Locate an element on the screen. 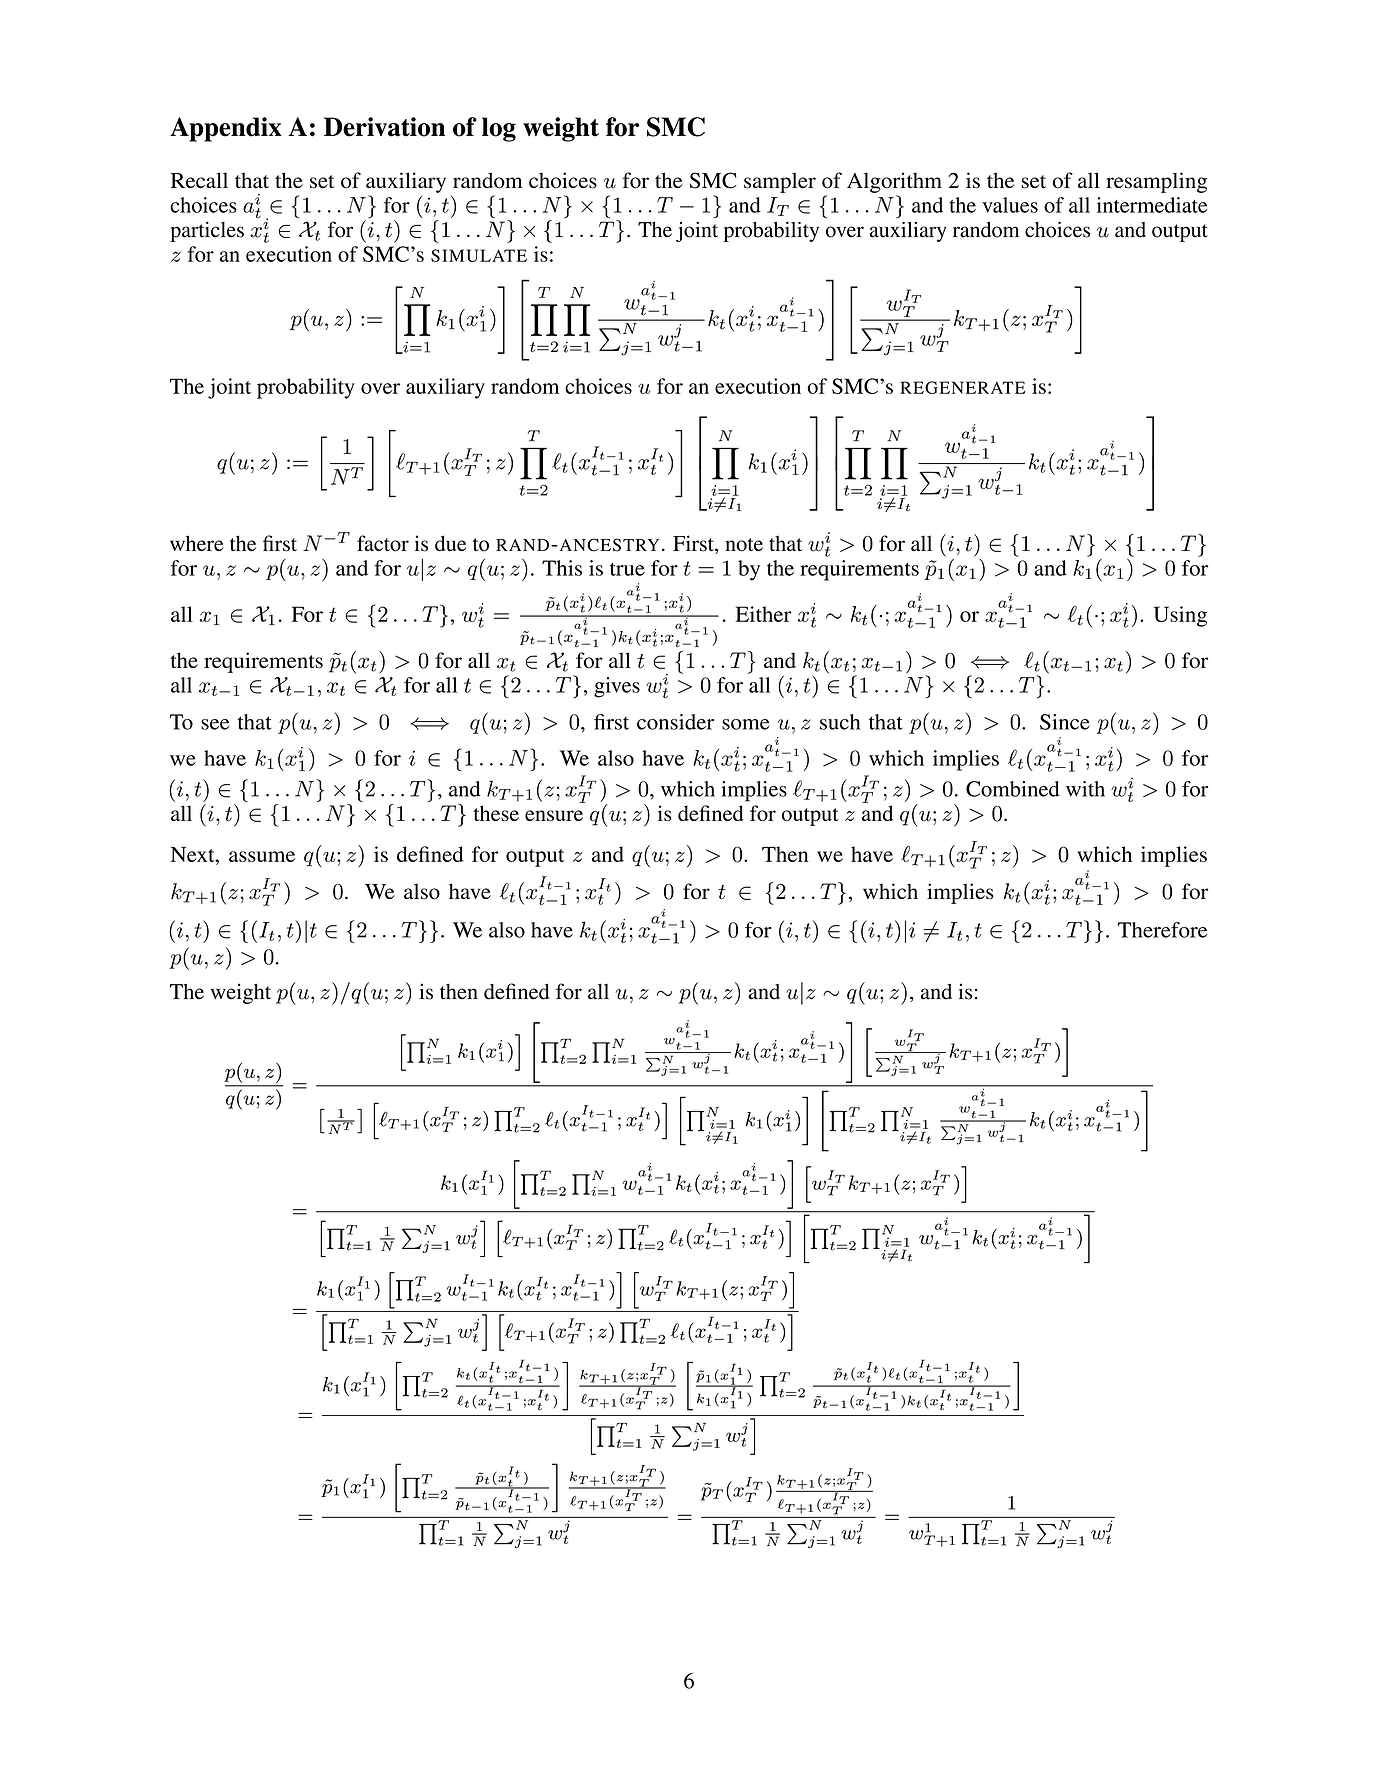  SIMULATE is located at coordinates (479, 255).
